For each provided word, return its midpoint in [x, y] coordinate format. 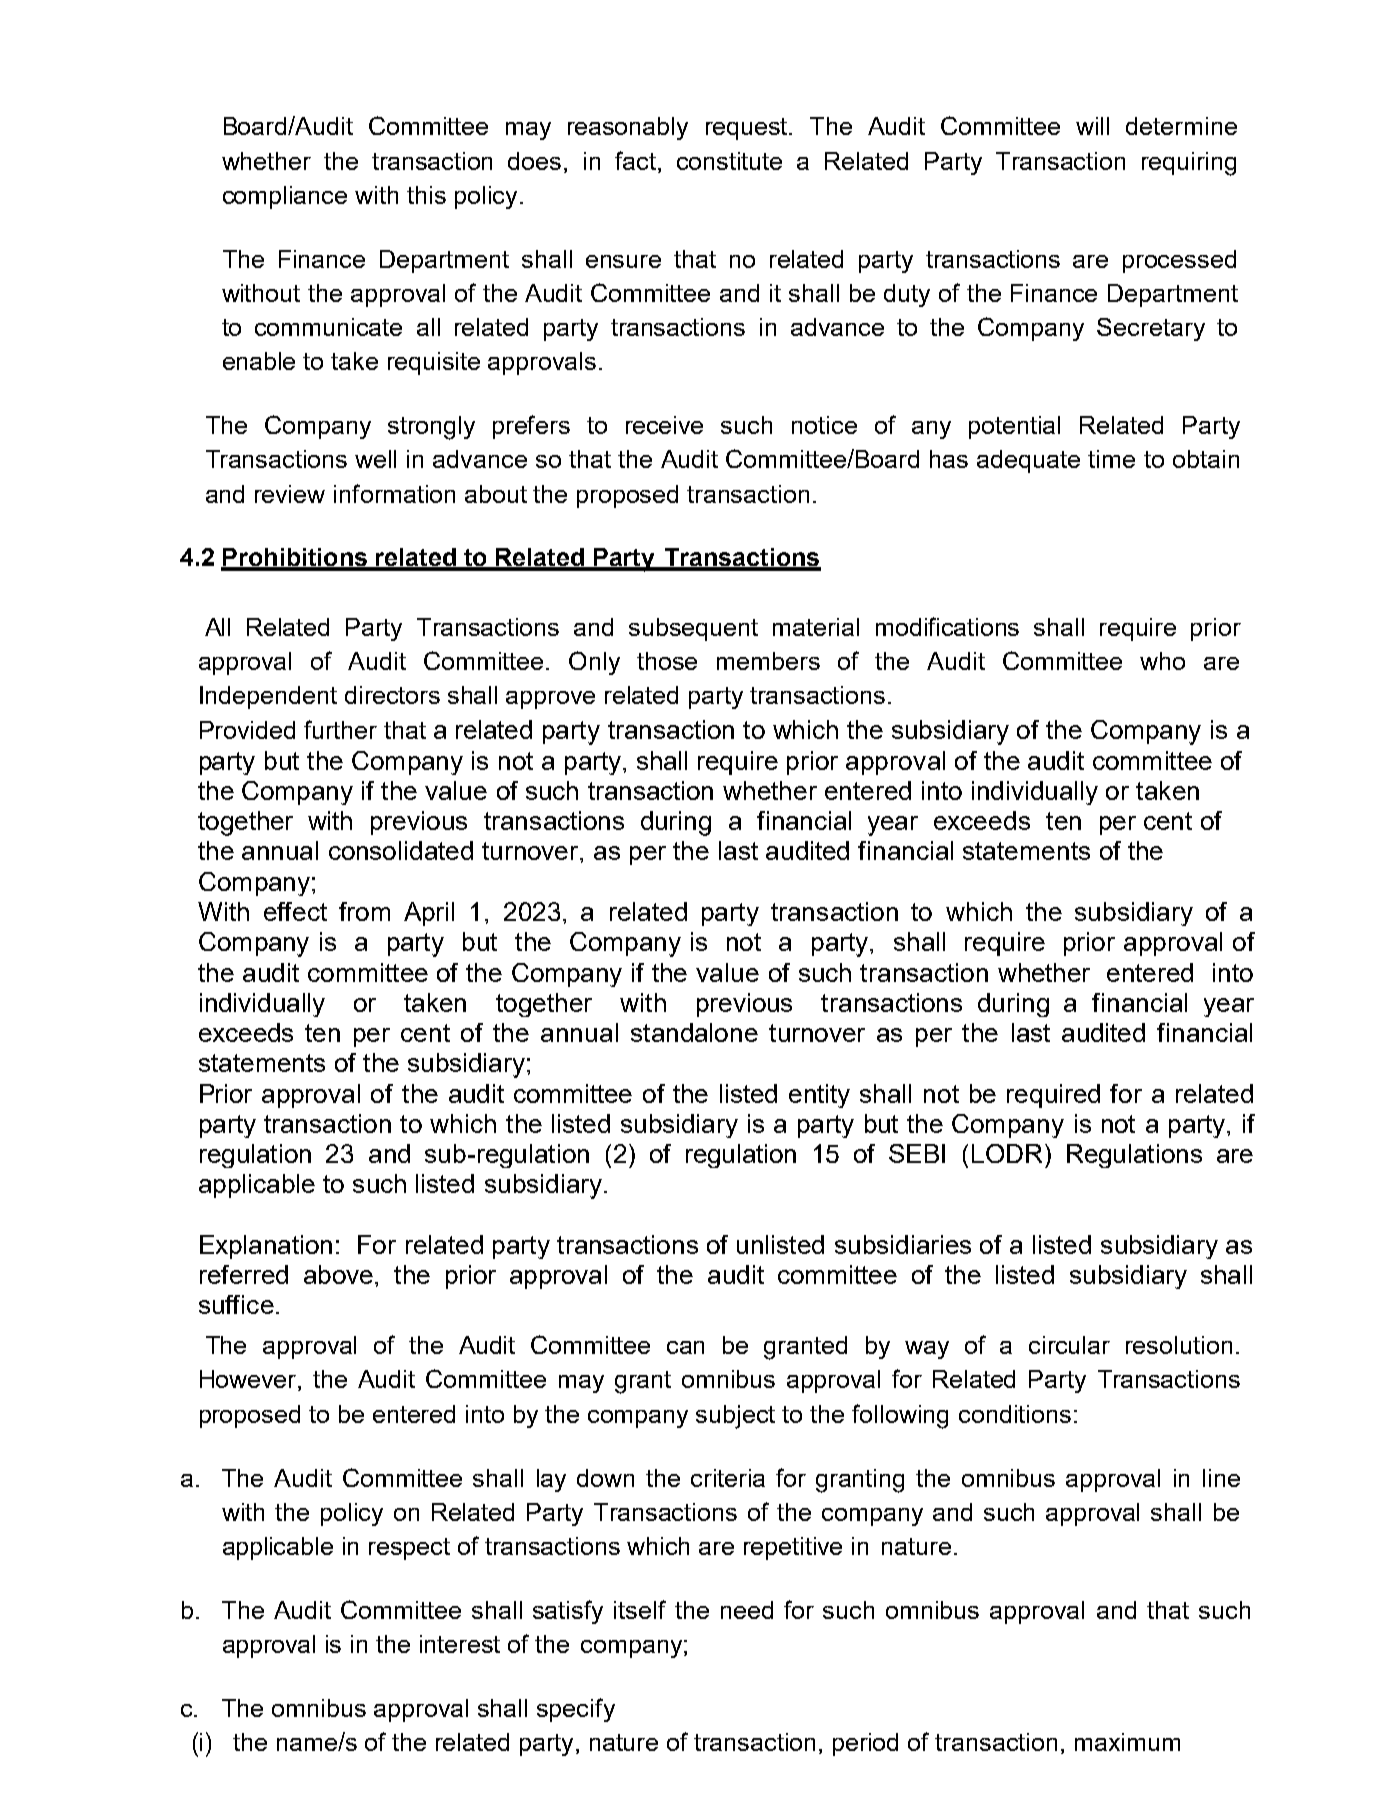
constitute [729, 161]
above [338, 1274]
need [747, 1610]
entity [819, 1096]
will [1092, 126]
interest [460, 1644]
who [1162, 661]
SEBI [917, 1153]
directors [392, 695]
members [768, 661]
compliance [285, 197]
